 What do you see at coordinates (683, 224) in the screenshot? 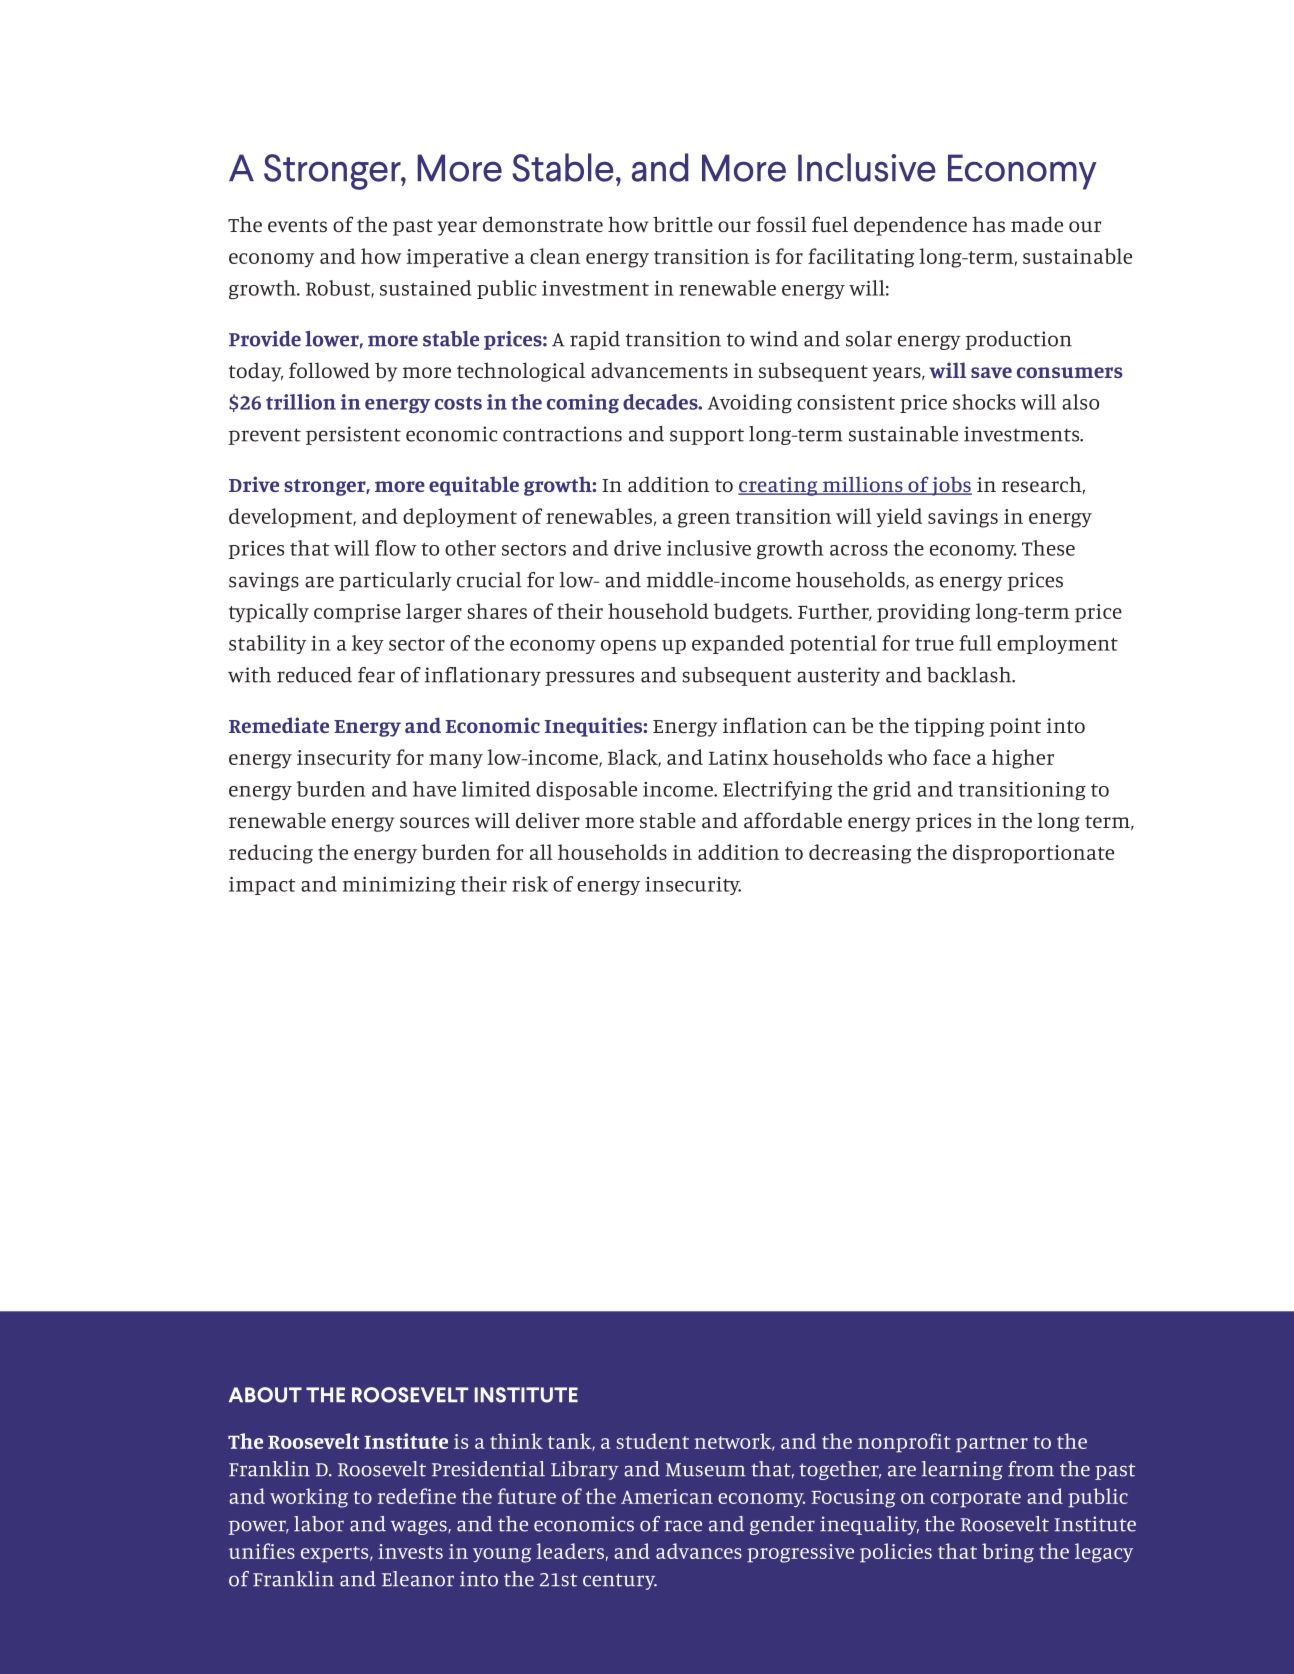
I see `brittle` at bounding box center [683, 224].
